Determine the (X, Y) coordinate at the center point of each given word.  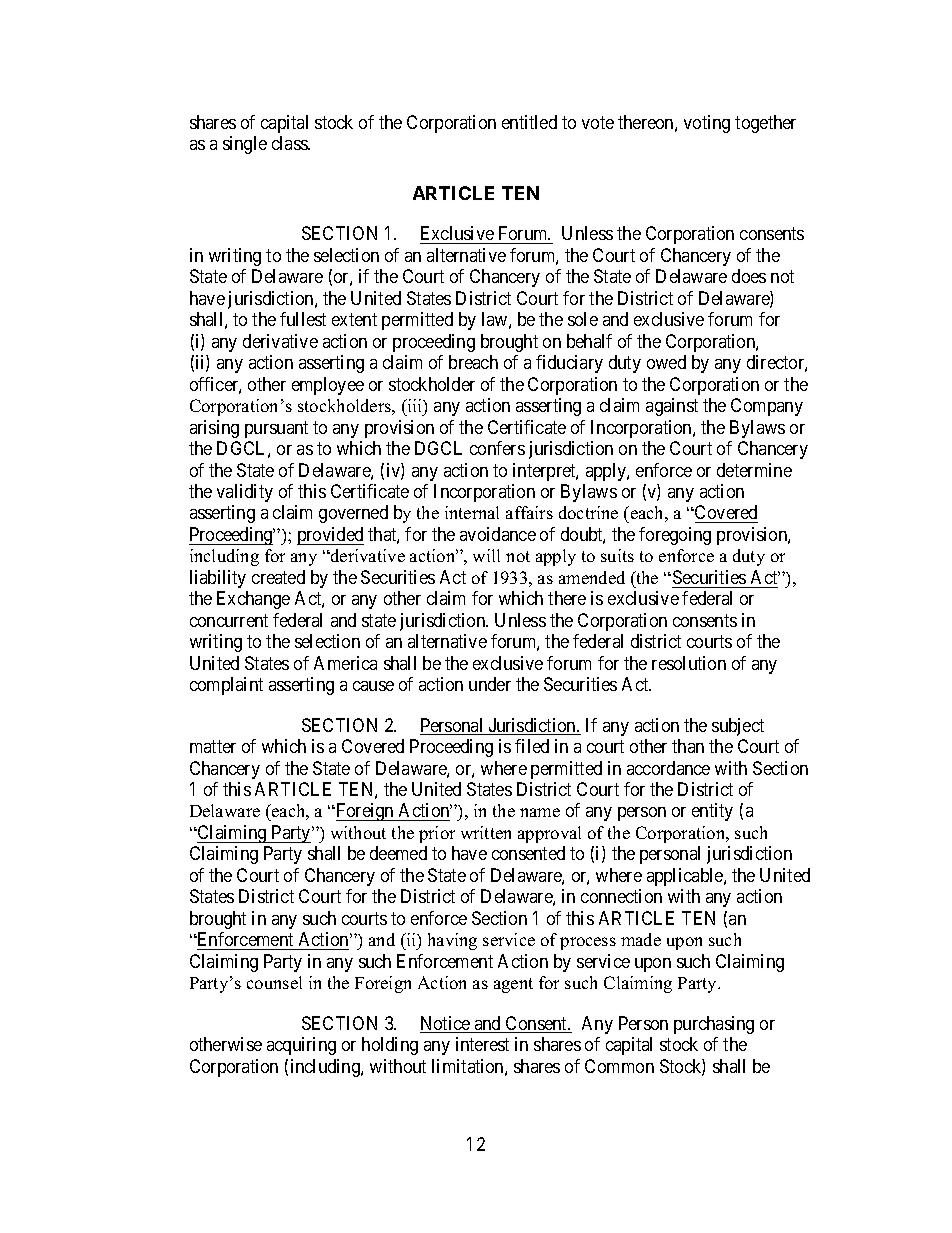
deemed (398, 853)
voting (707, 124)
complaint (226, 686)
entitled (529, 122)
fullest (303, 319)
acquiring (301, 1046)
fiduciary (569, 364)
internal (472, 512)
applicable (686, 877)
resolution (689, 663)
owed (666, 362)
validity (245, 493)
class (290, 143)
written (486, 832)
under (490, 684)
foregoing (675, 536)
